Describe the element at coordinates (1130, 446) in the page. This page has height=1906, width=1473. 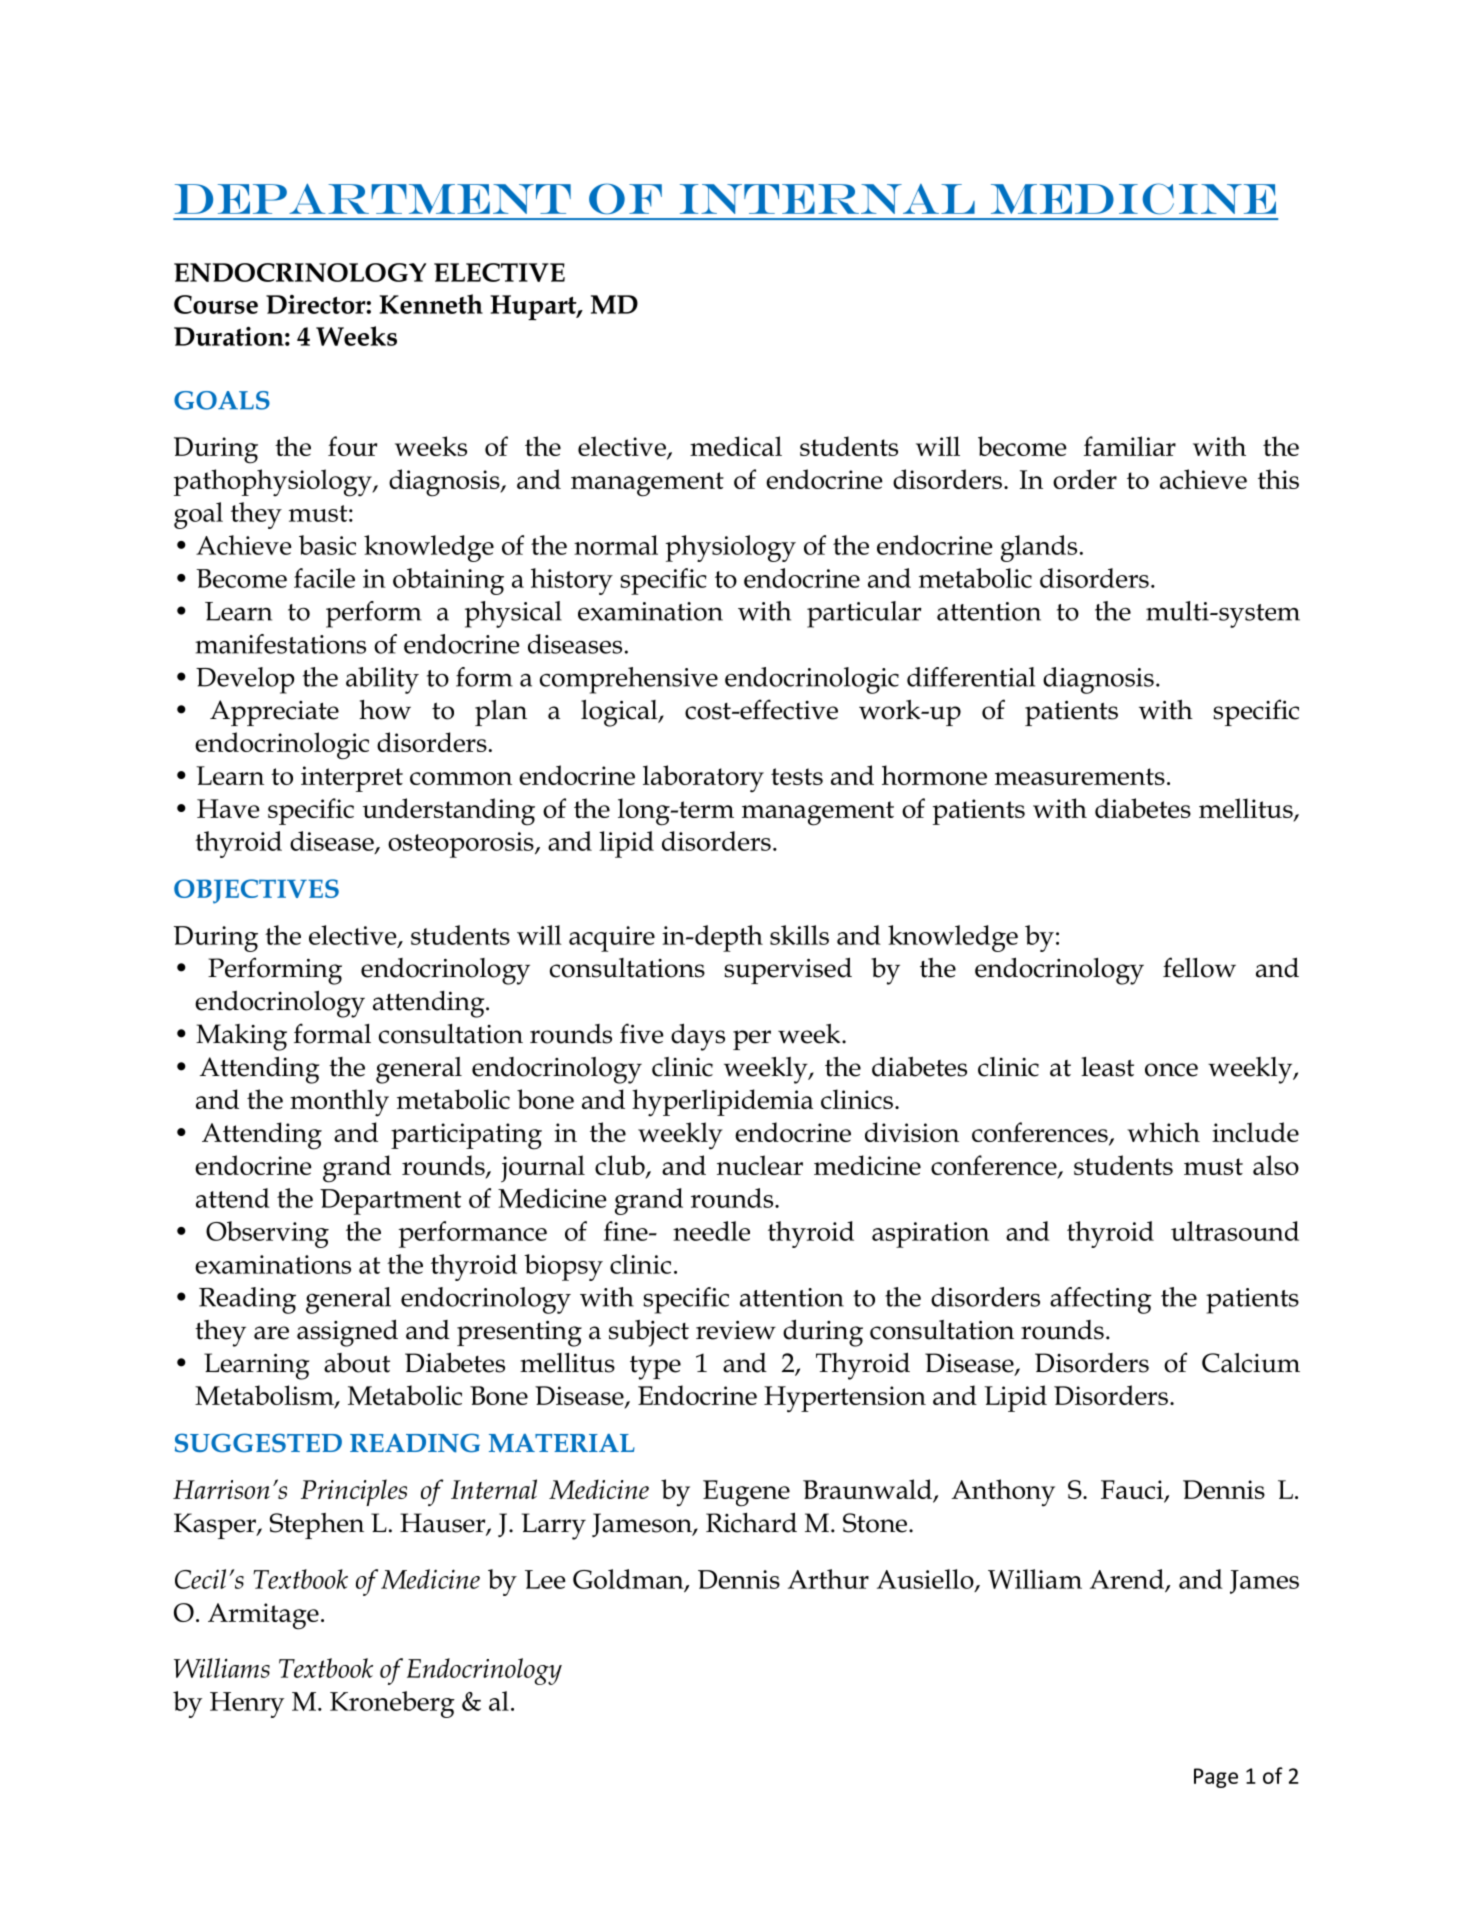
I see `familiar` at that location.
